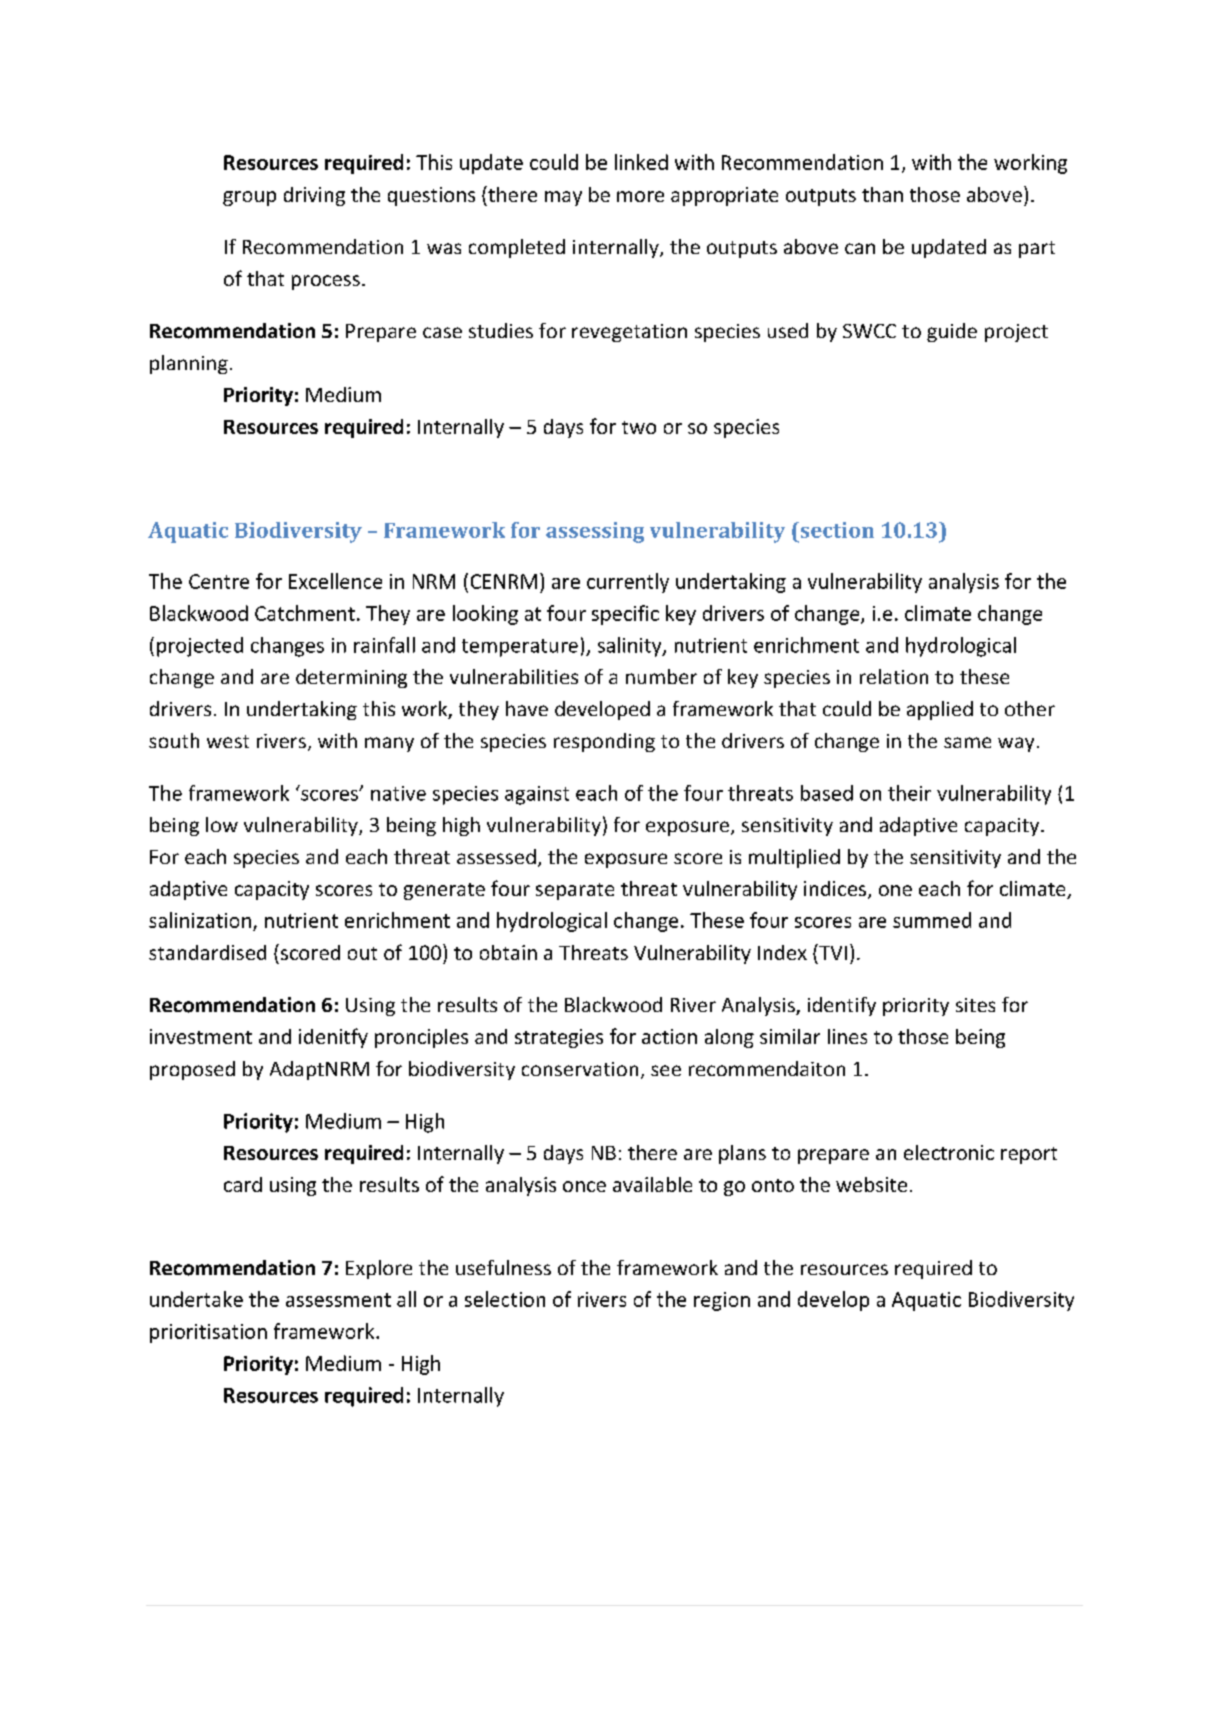 This document has height=1736, width=1228. Describe the element at coordinates (882, 194) in the document. I see `than` at that location.
